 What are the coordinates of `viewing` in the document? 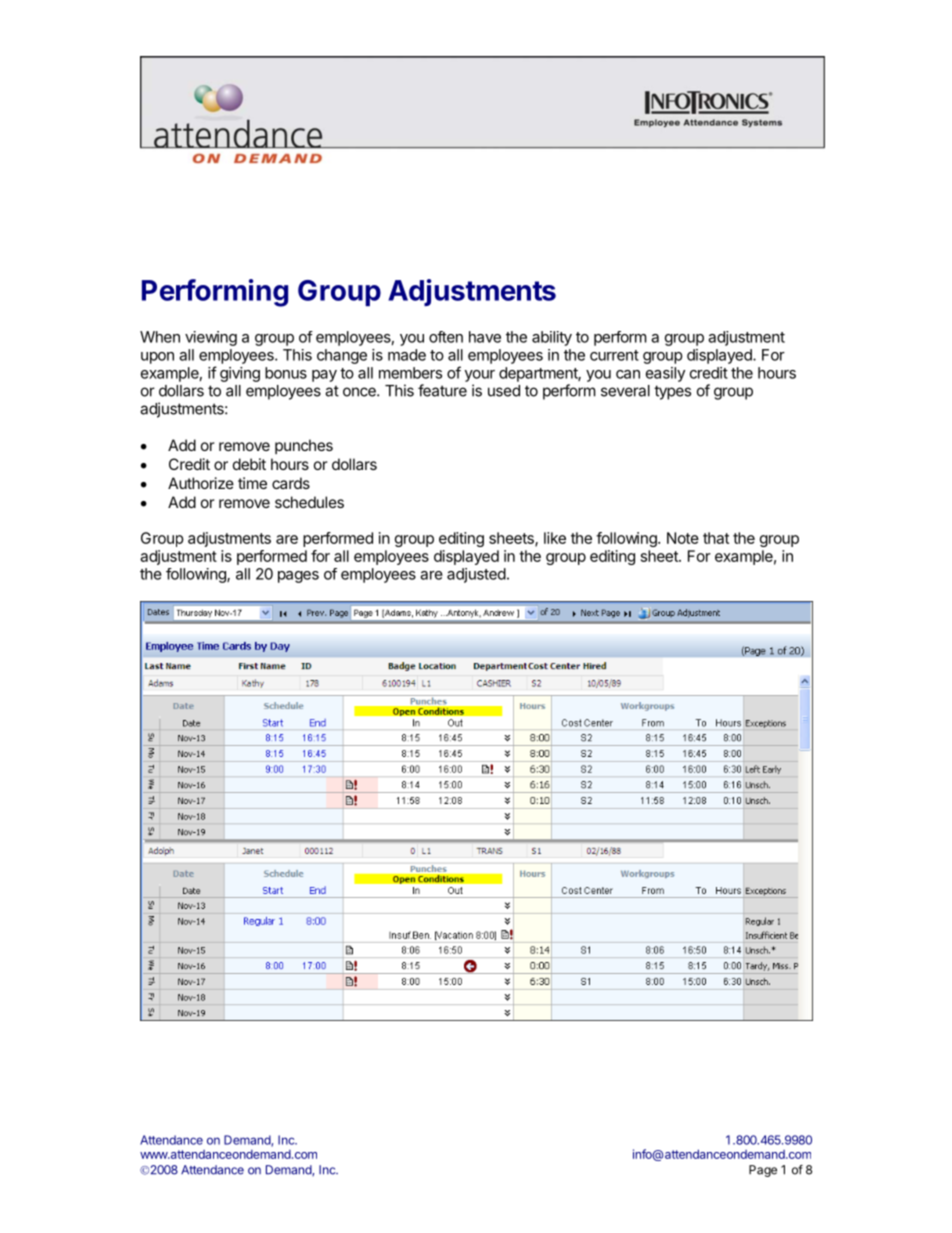 It's located at (211, 338).
